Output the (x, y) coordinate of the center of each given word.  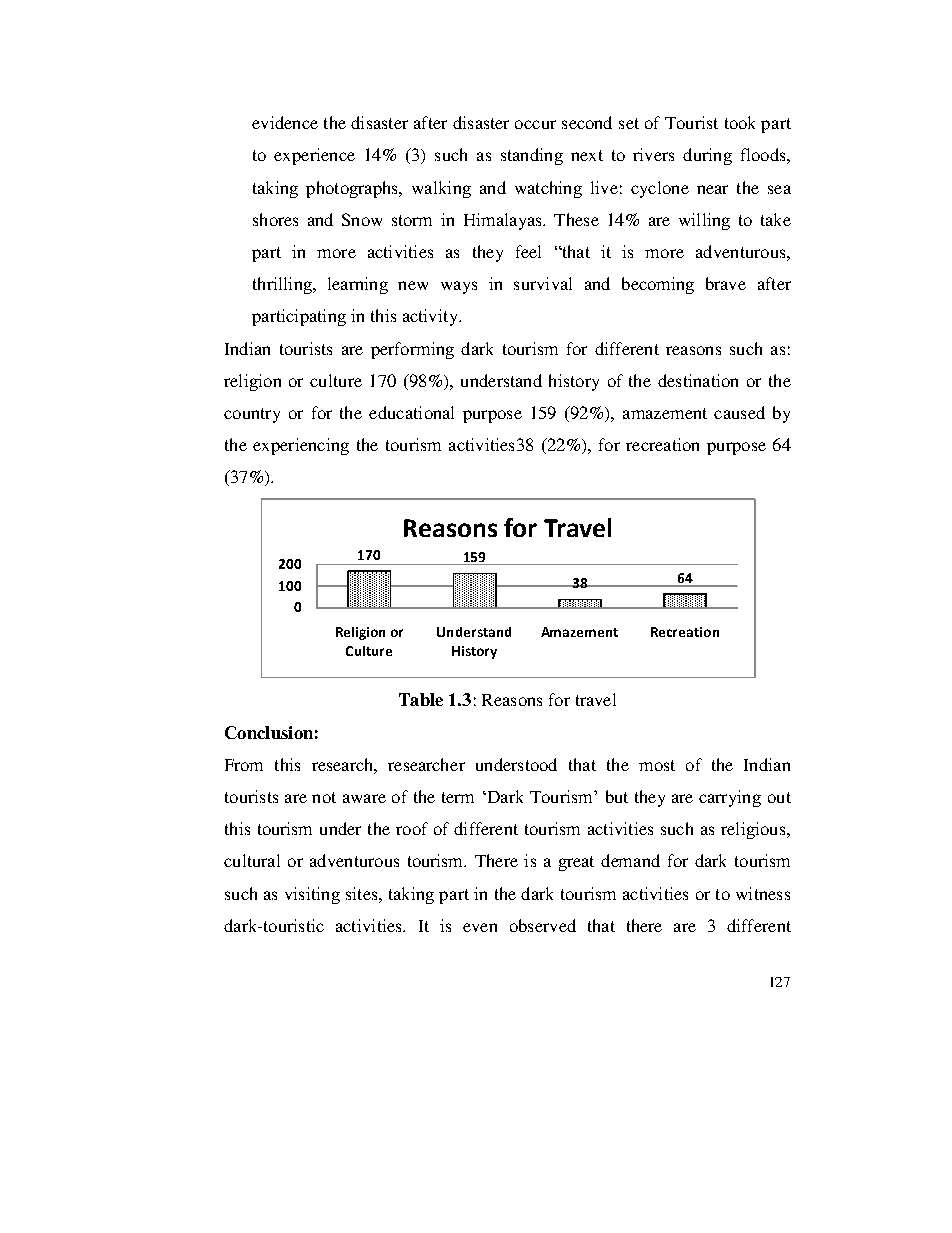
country (252, 415)
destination (698, 380)
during (707, 156)
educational (411, 412)
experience (314, 156)
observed (543, 925)
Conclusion (269, 732)
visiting (312, 895)
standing (532, 156)
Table (421, 699)
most (657, 765)
